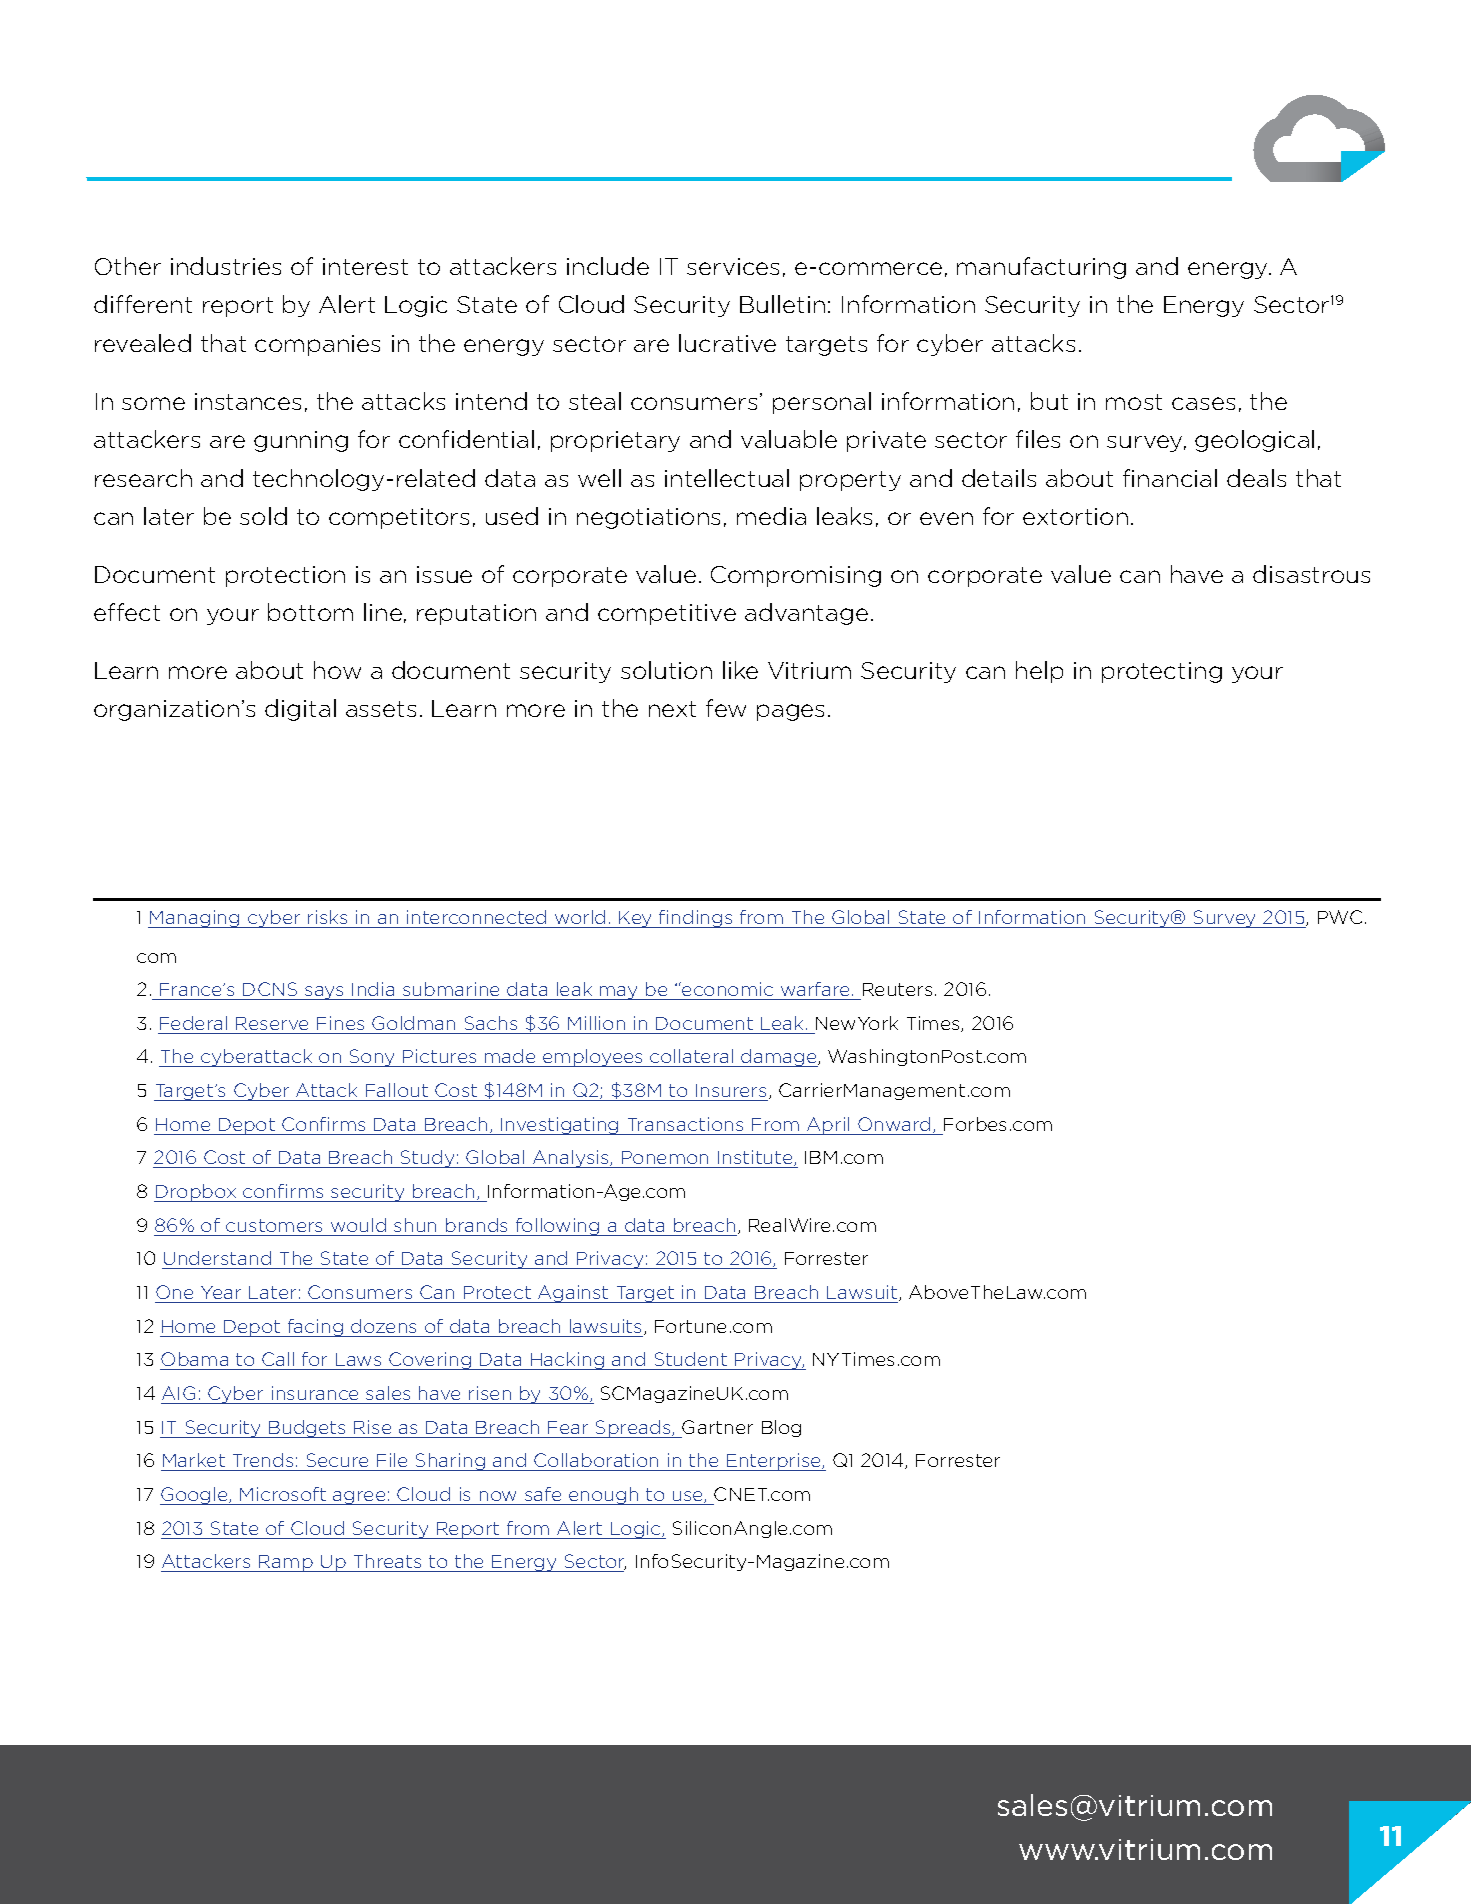  I want to click on manufacturing, so click(1041, 268).
